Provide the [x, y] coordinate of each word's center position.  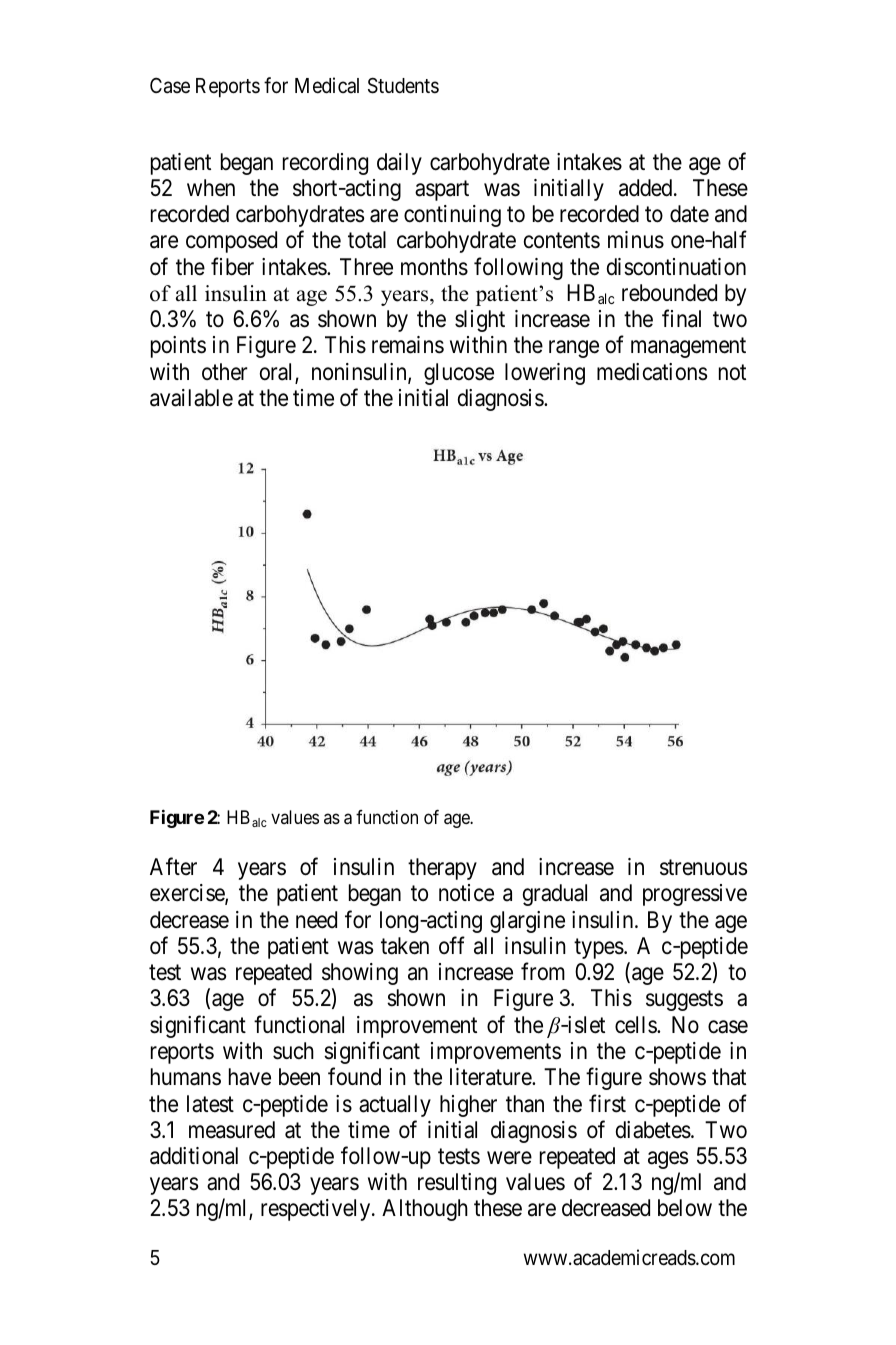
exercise [188, 894]
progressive [695, 895]
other [225, 372]
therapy [442, 869]
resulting [457, 1184]
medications [652, 372]
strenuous [703, 868]
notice [466, 893]
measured [232, 1130]
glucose [459, 374]
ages [668, 1160]
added [647, 188]
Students [403, 85]
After [173, 867]
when [211, 188]
